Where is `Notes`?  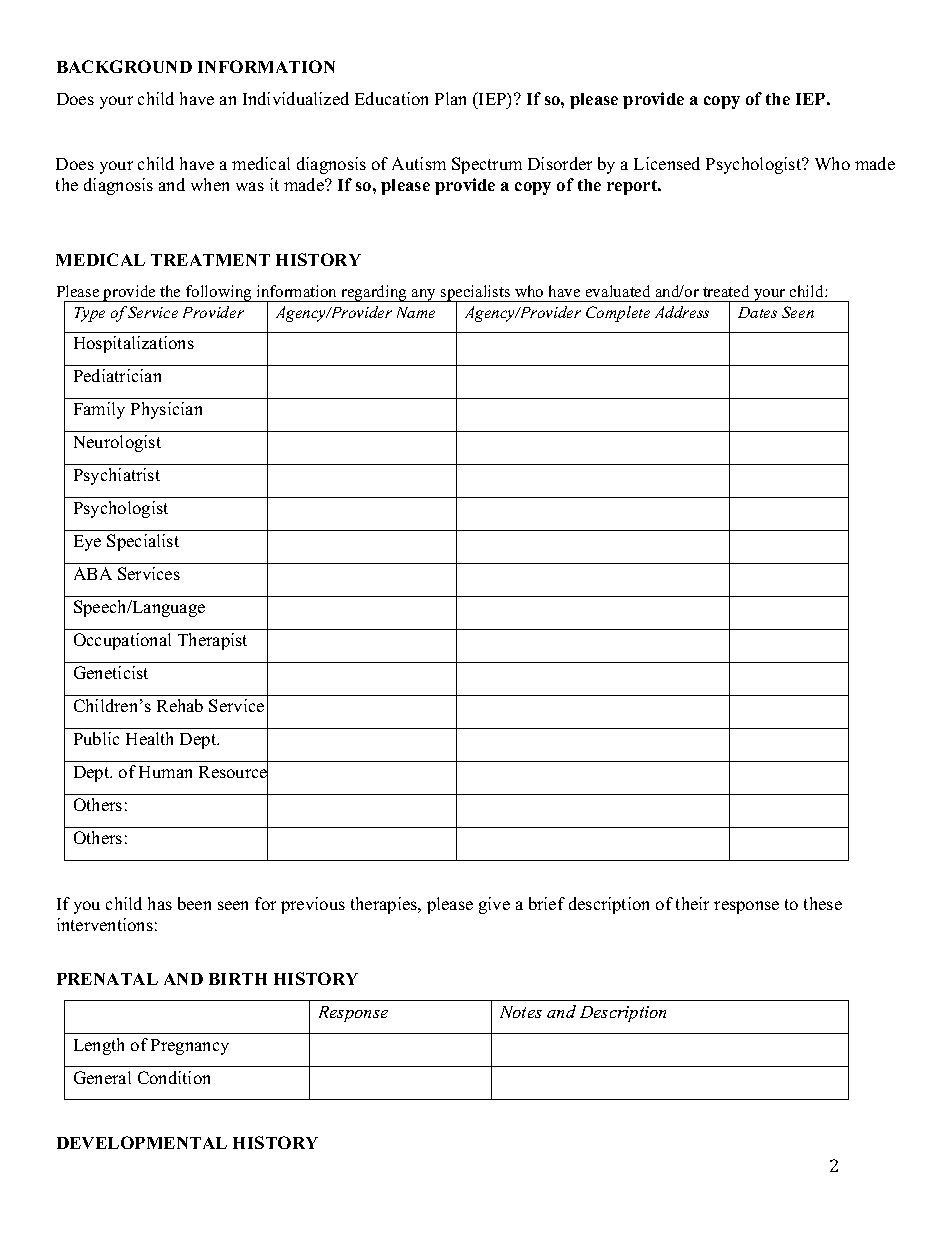
Notes is located at coordinates (521, 1012).
